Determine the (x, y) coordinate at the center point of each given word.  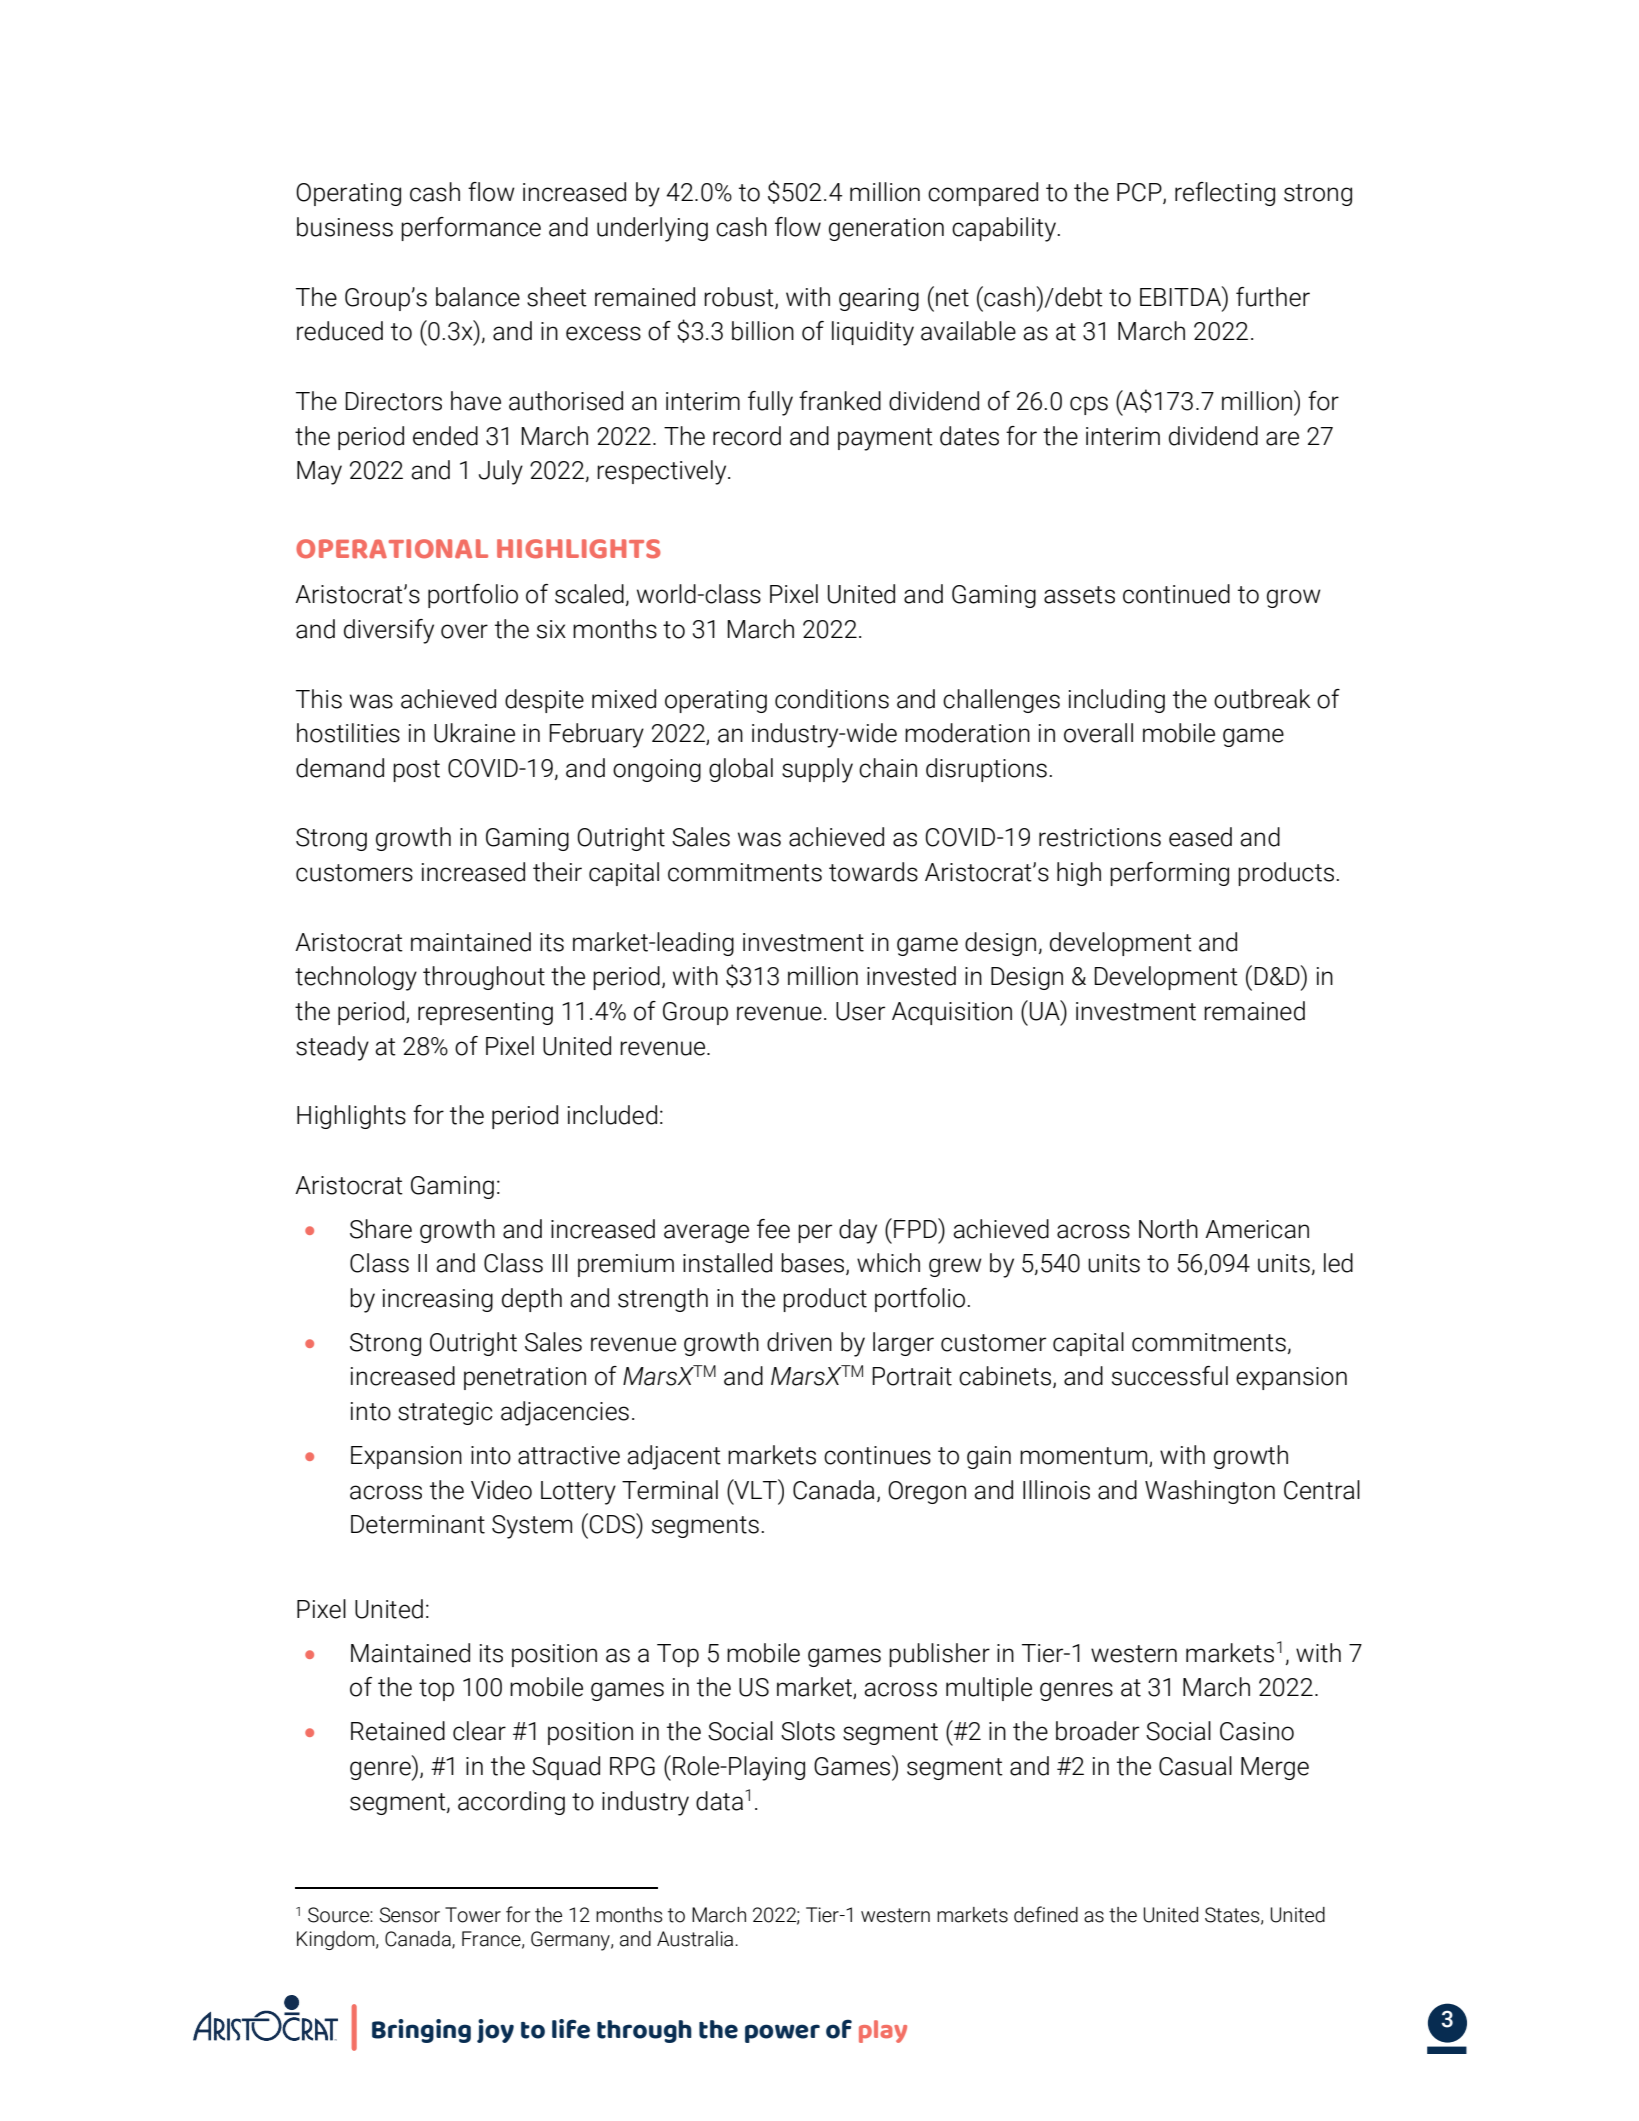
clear (479, 1731)
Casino (1257, 1731)
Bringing (421, 2031)
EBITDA (1182, 296)
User (860, 1011)
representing (485, 1013)
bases (814, 1264)
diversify (389, 631)
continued (1176, 594)
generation (886, 229)
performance (471, 229)
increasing (438, 1300)
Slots (808, 1731)
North (1168, 1229)
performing (1169, 874)
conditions (832, 699)
